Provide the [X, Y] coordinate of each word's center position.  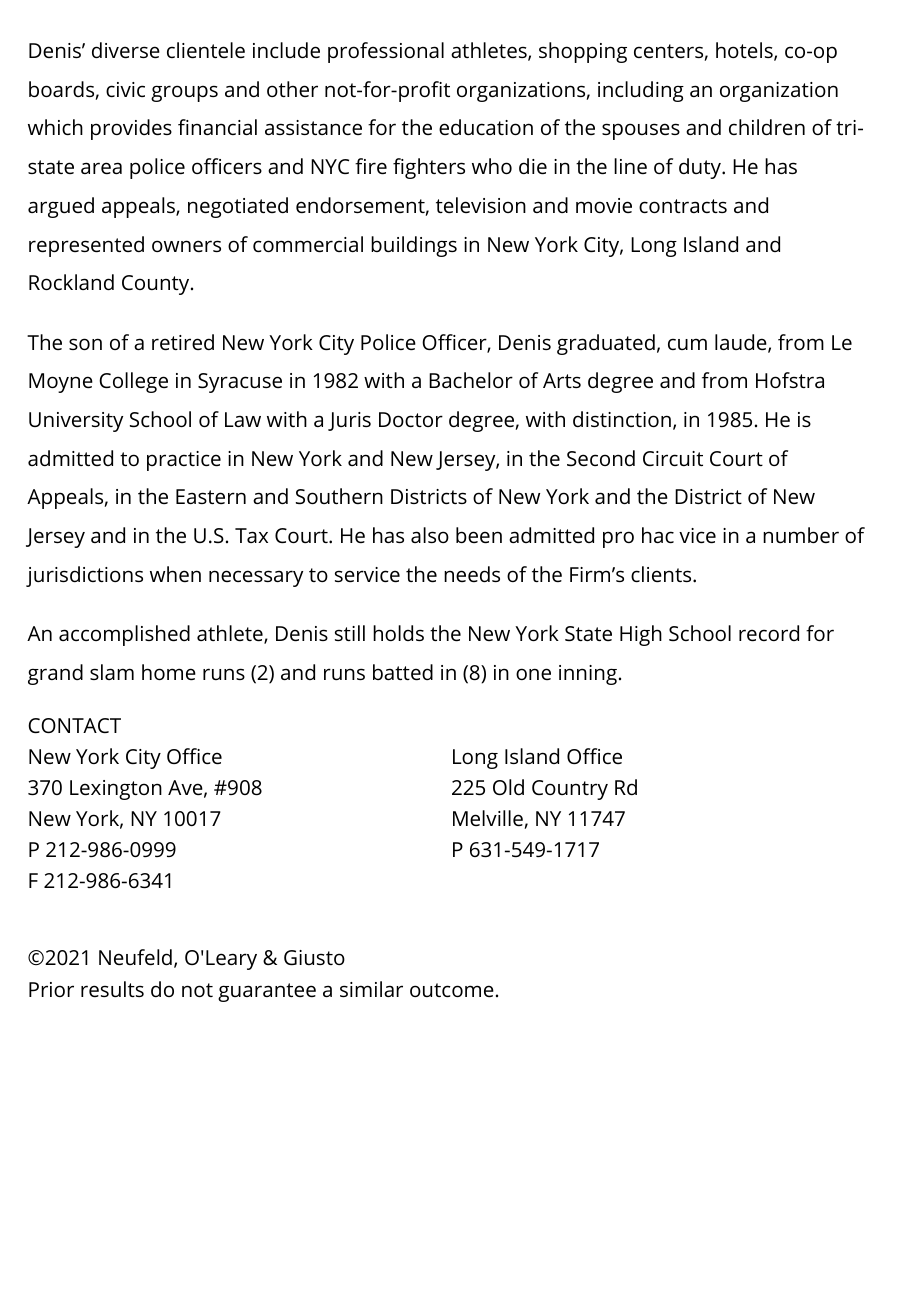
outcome [452, 990]
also [430, 535]
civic [125, 89]
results [112, 989]
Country [570, 790]
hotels [745, 51]
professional [386, 52]
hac [658, 535]
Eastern [211, 496]
